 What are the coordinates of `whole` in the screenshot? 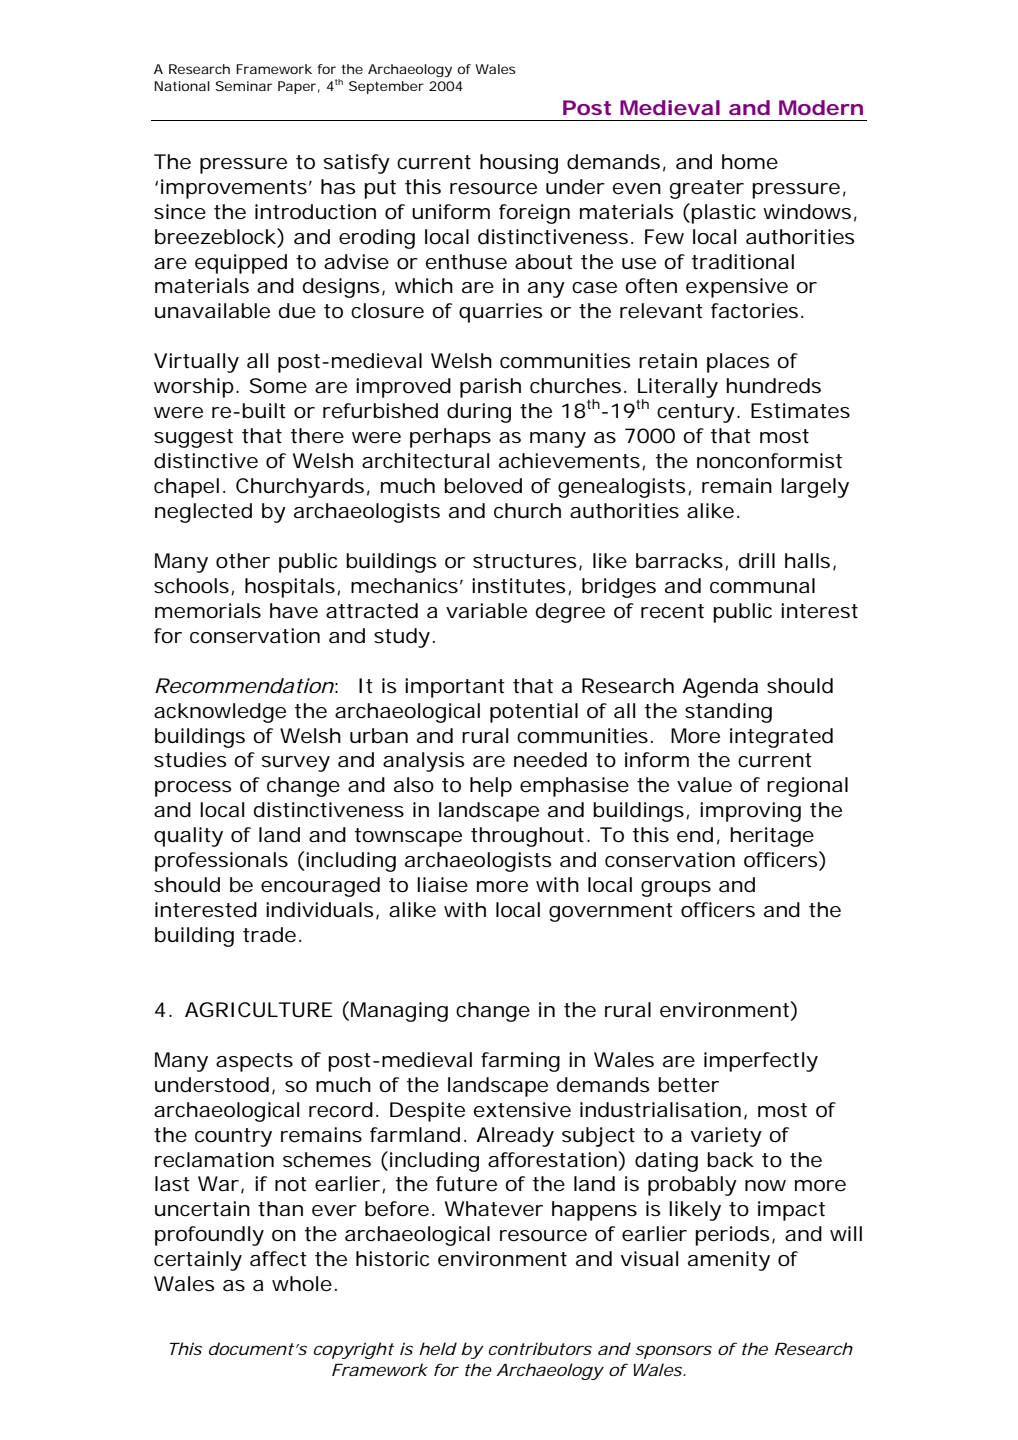 It's located at (302, 1284).
